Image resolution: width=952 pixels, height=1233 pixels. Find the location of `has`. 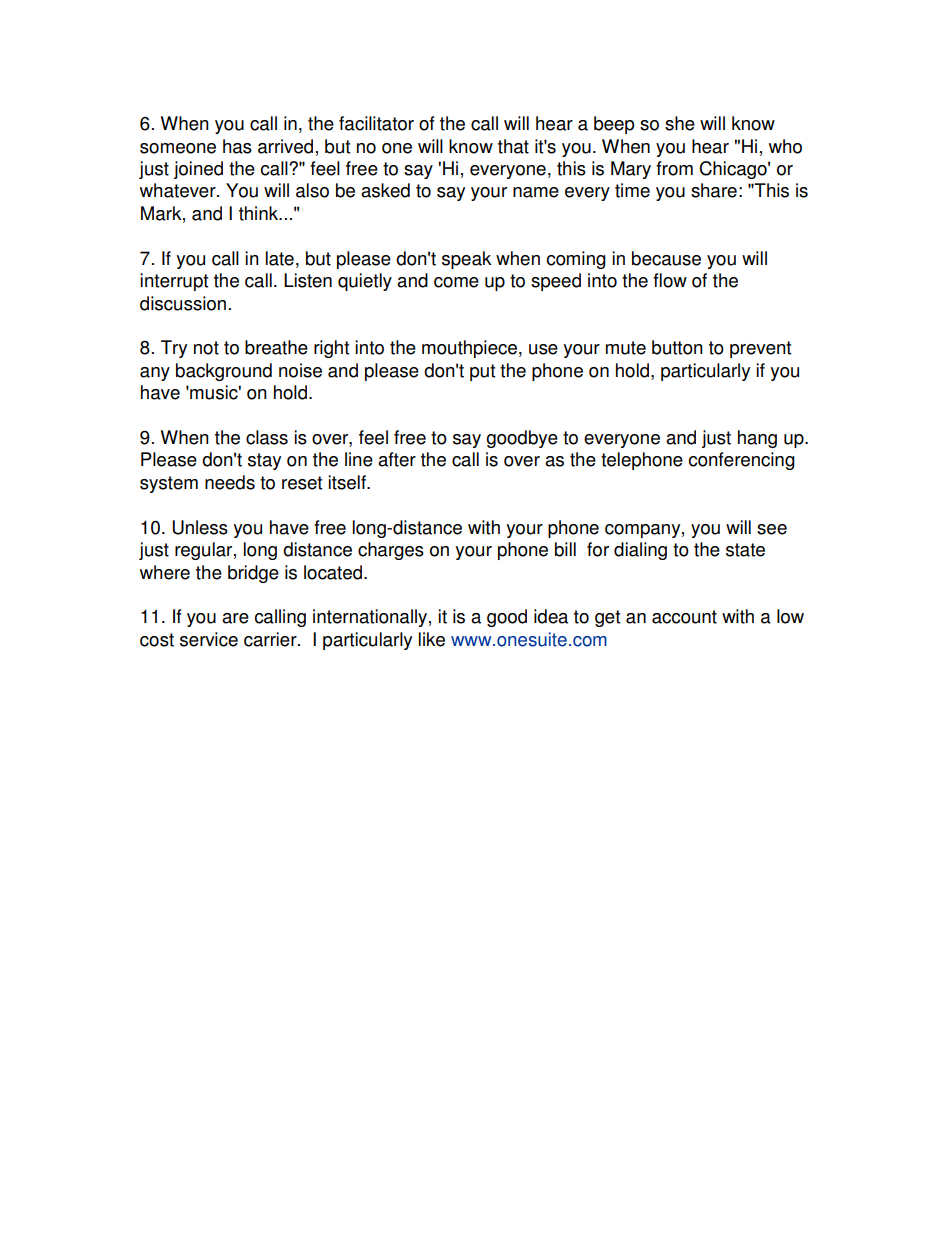

has is located at coordinates (237, 146).
